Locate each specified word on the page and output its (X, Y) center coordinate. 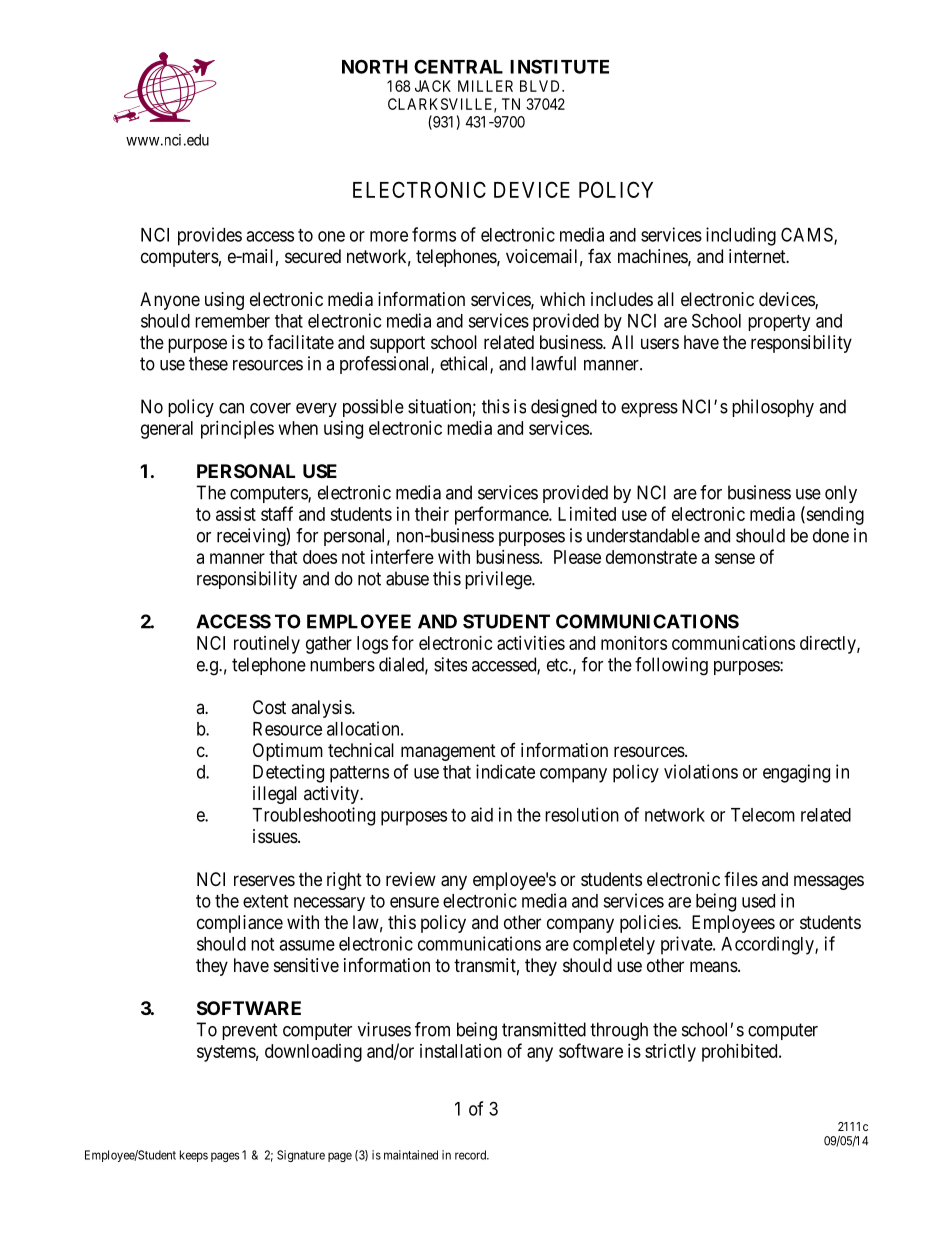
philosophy (773, 408)
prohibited (741, 1053)
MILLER (485, 86)
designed (564, 408)
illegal (275, 795)
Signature (301, 1156)
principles (237, 430)
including (741, 236)
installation (461, 1051)
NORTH (375, 66)
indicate (505, 771)
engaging (796, 773)
